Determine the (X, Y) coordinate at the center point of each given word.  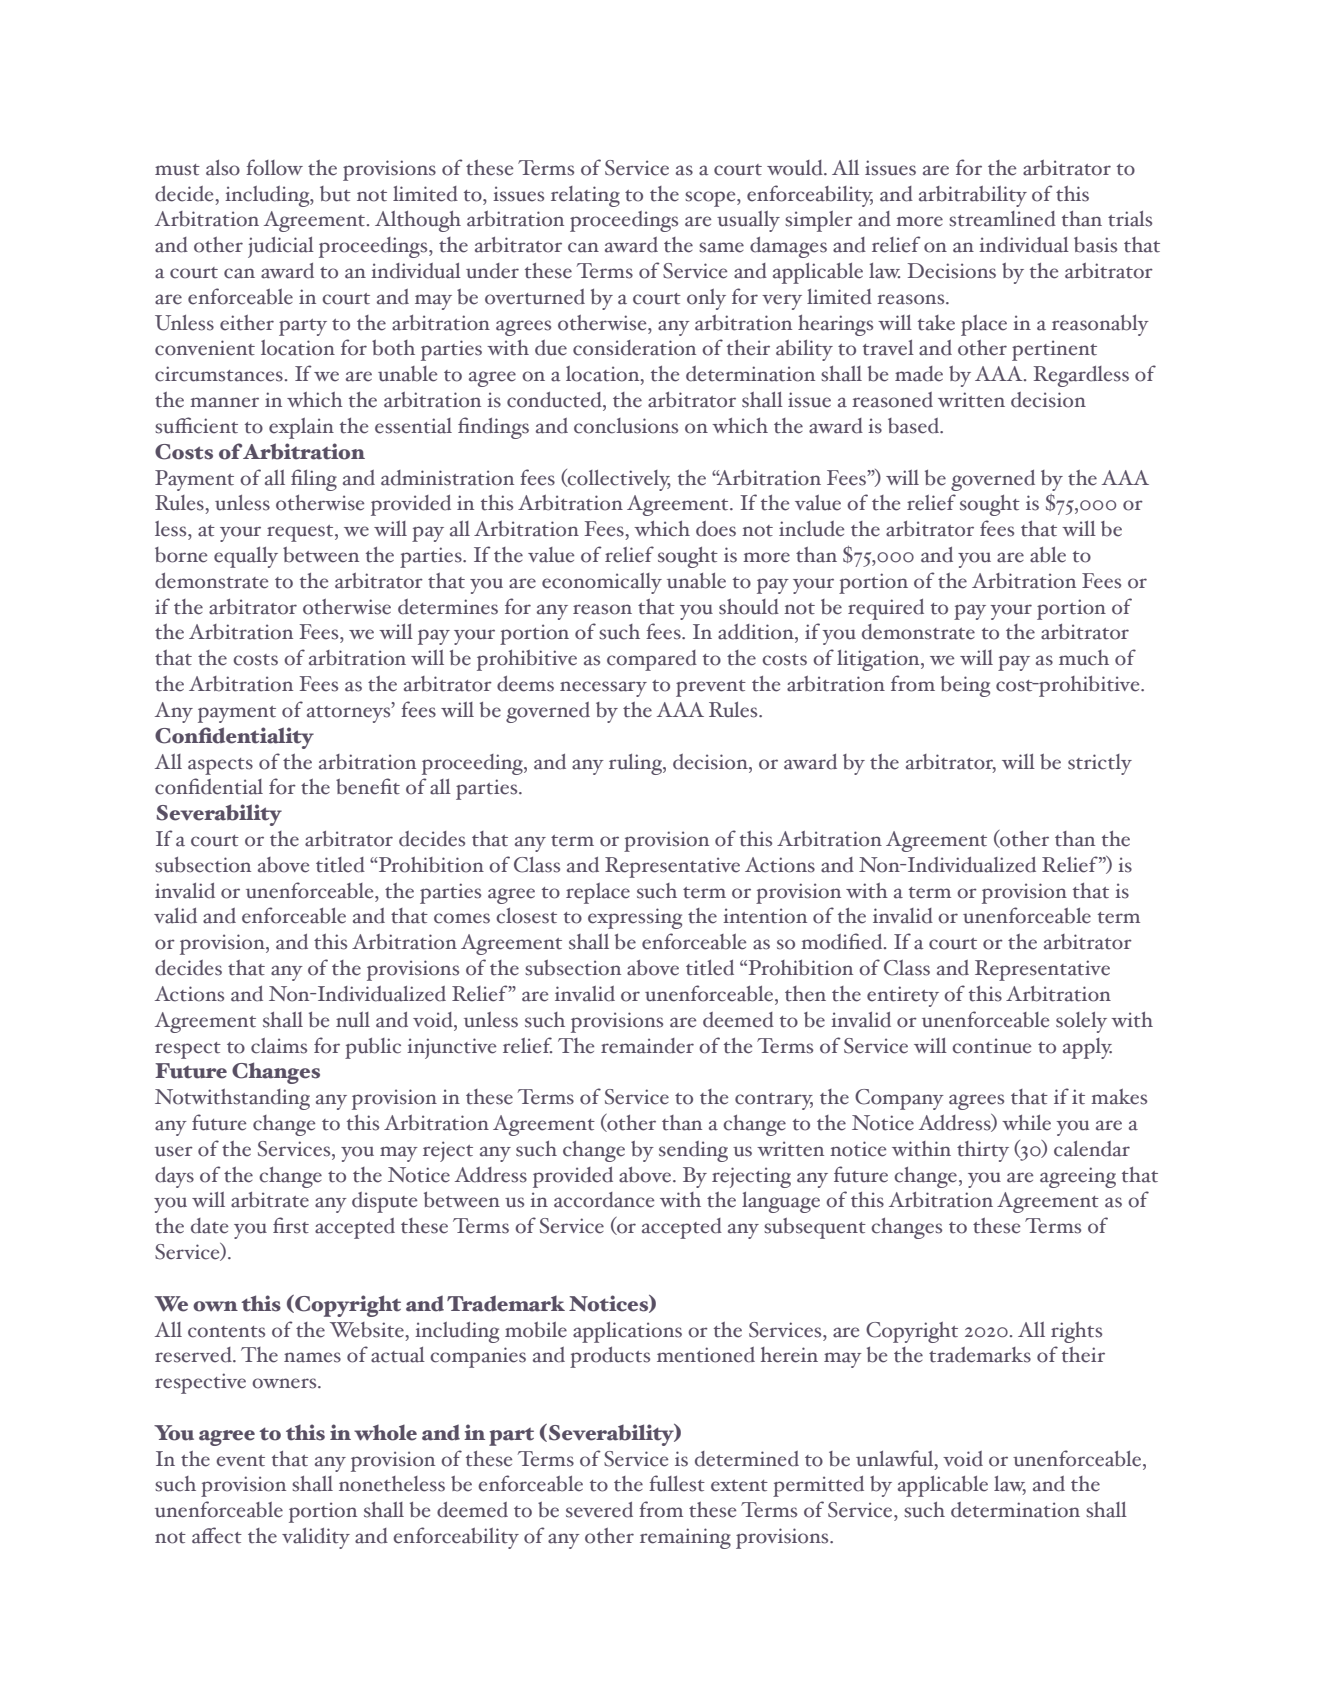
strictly (1100, 764)
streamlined (1002, 219)
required (886, 609)
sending (693, 1151)
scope (711, 199)
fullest (677, 1483)
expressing (635, 918)
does (716, 529)
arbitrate (270, 1200)
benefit (368, 786)
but (335, 194)
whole (385, 1432)
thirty (983, 1151)
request (301, 533)
